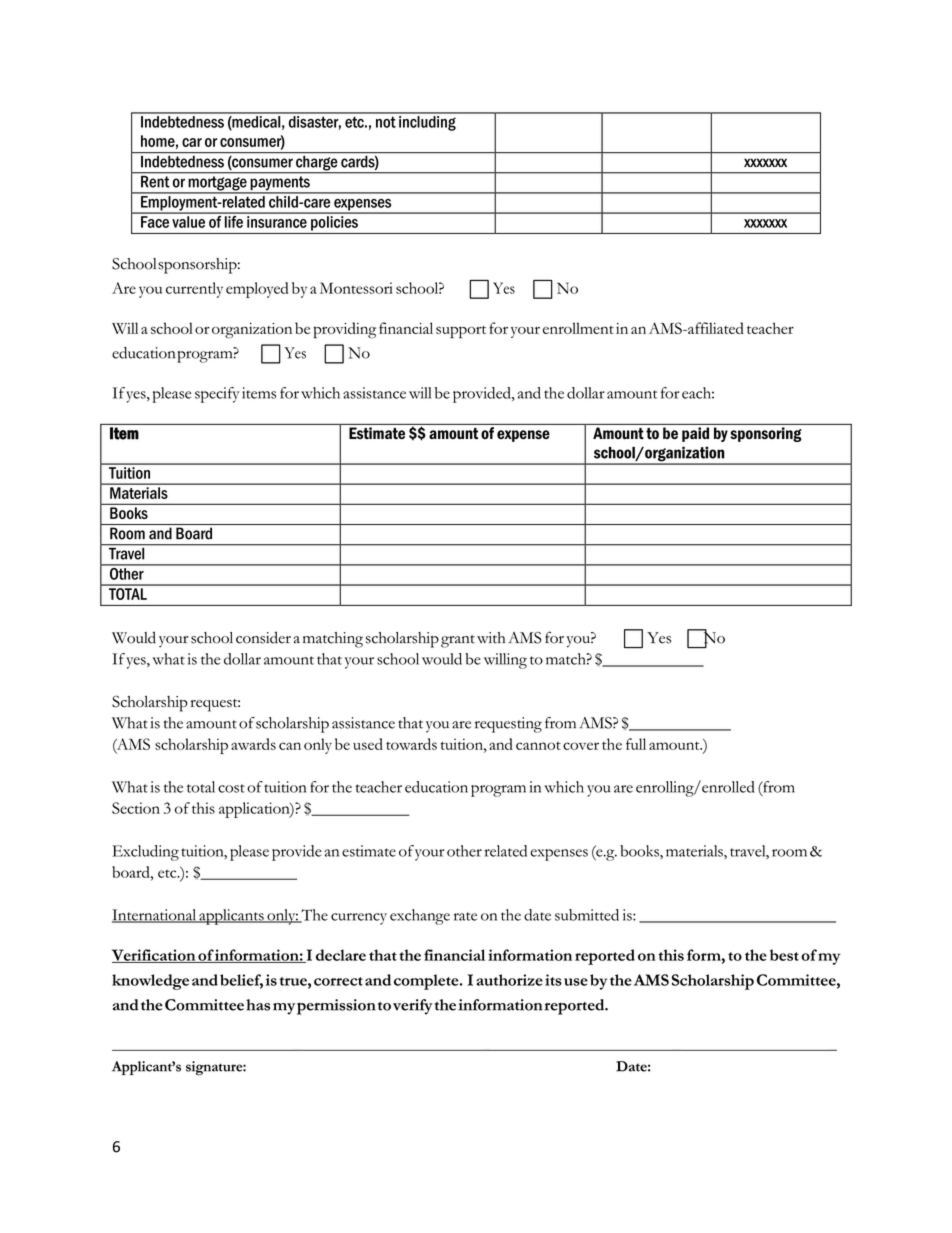  What do you see at coordinates (155, 916) in the document?
I see `International` at bounding box center [155, 916].
